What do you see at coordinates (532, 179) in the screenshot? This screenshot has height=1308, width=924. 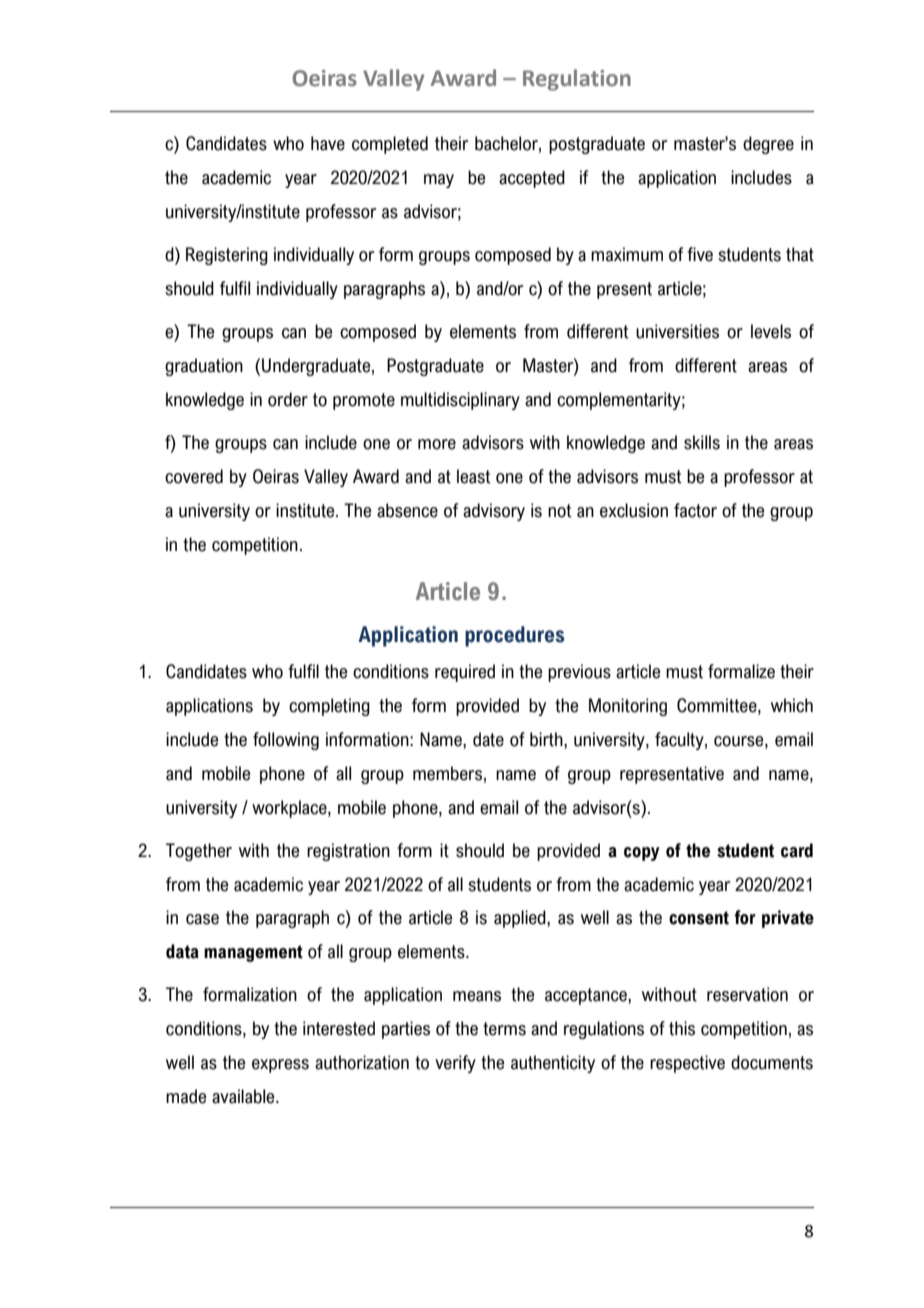 I see `accepted` at bounding box center [532, 179].
